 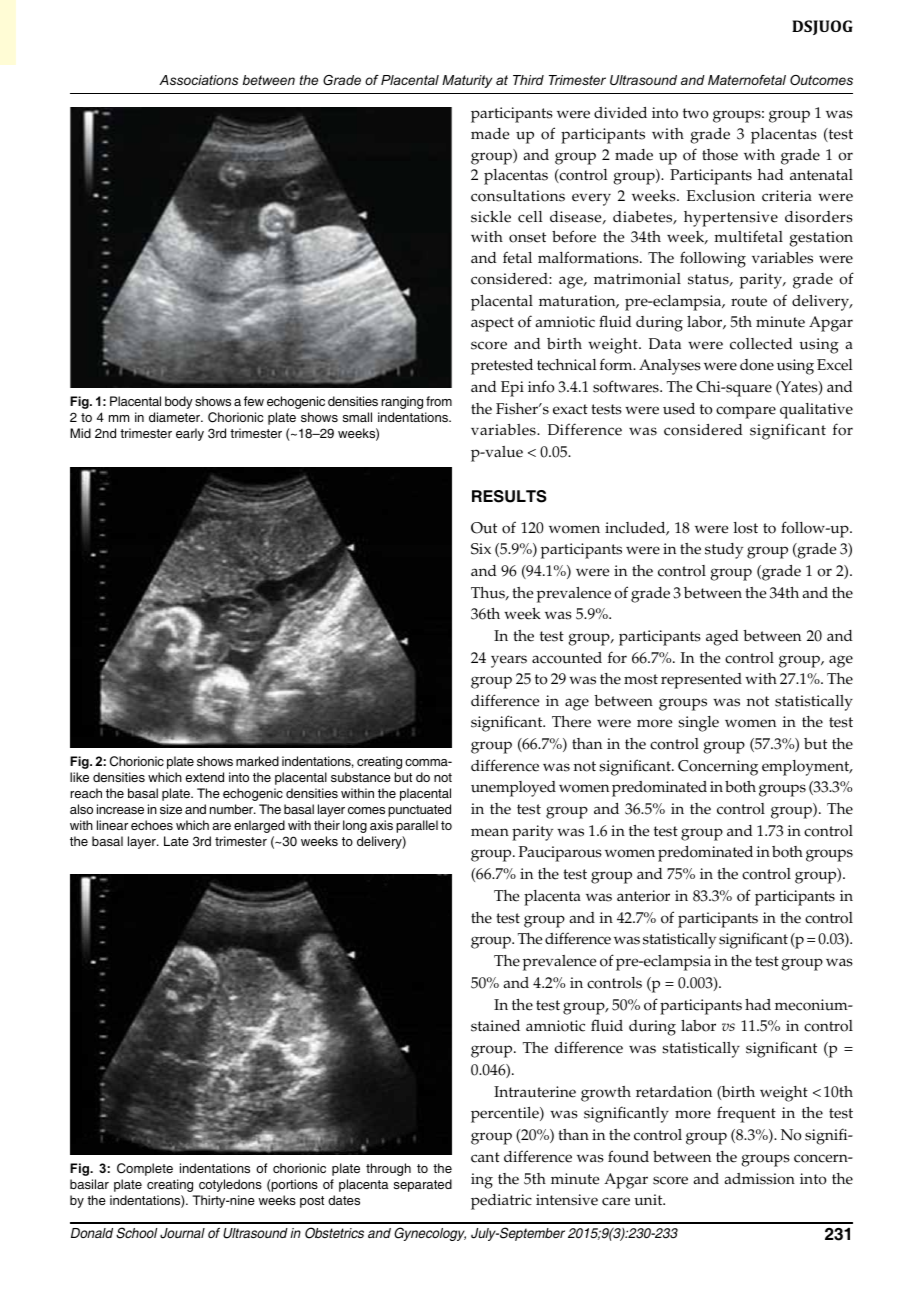 What do you see at coordinates (152, 825) in the page?
I see `echoes` at bounding box center [152, 825].
